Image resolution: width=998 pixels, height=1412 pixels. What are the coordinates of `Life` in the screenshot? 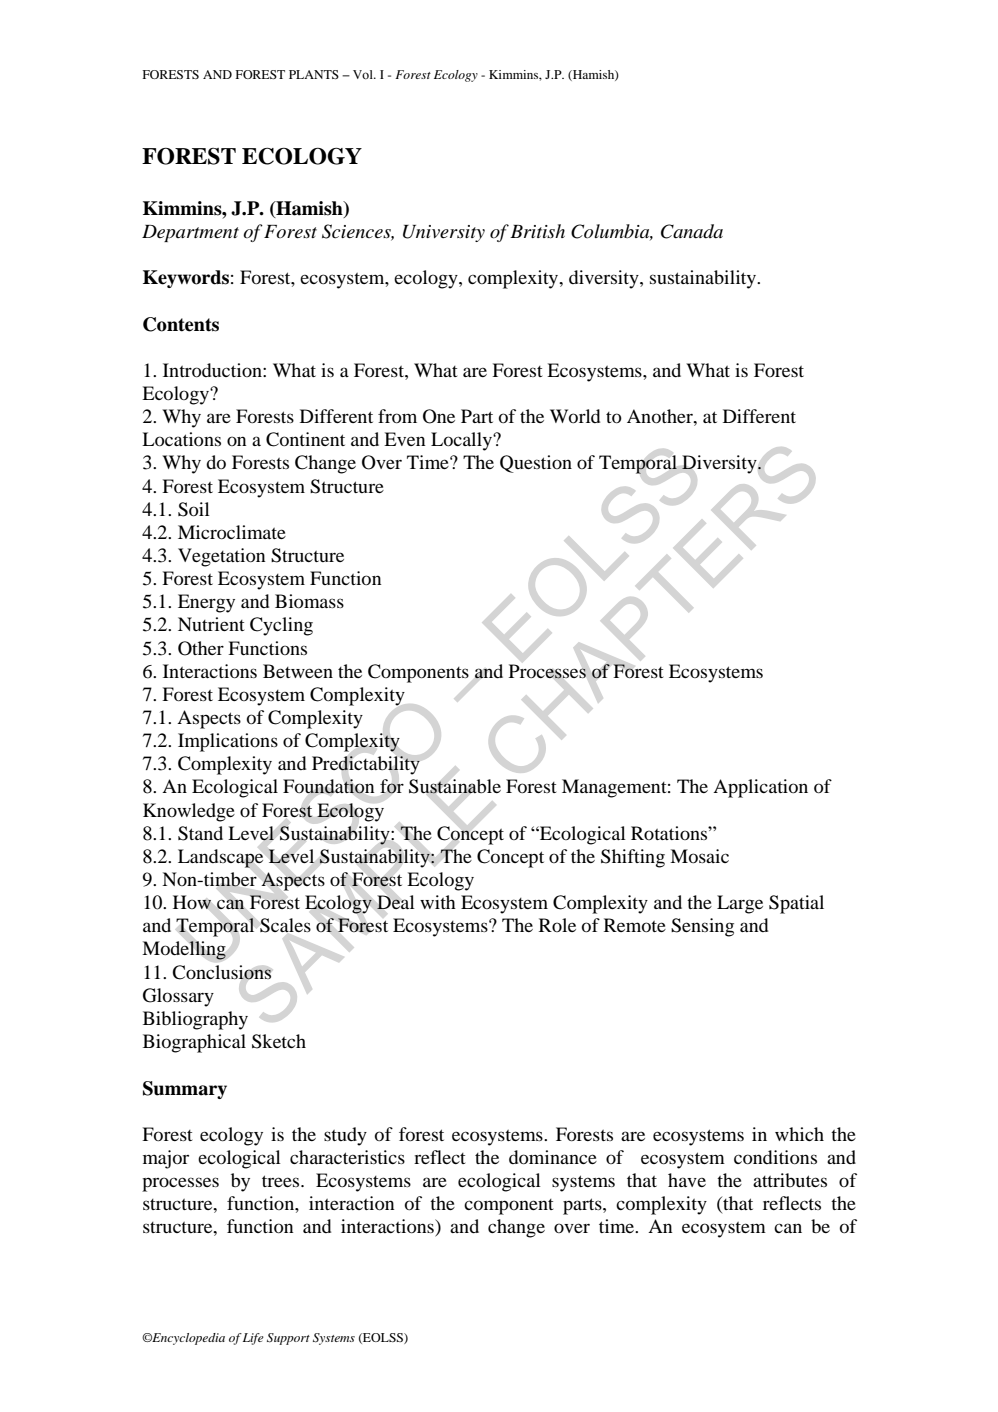 It's located at (253, 1339).
